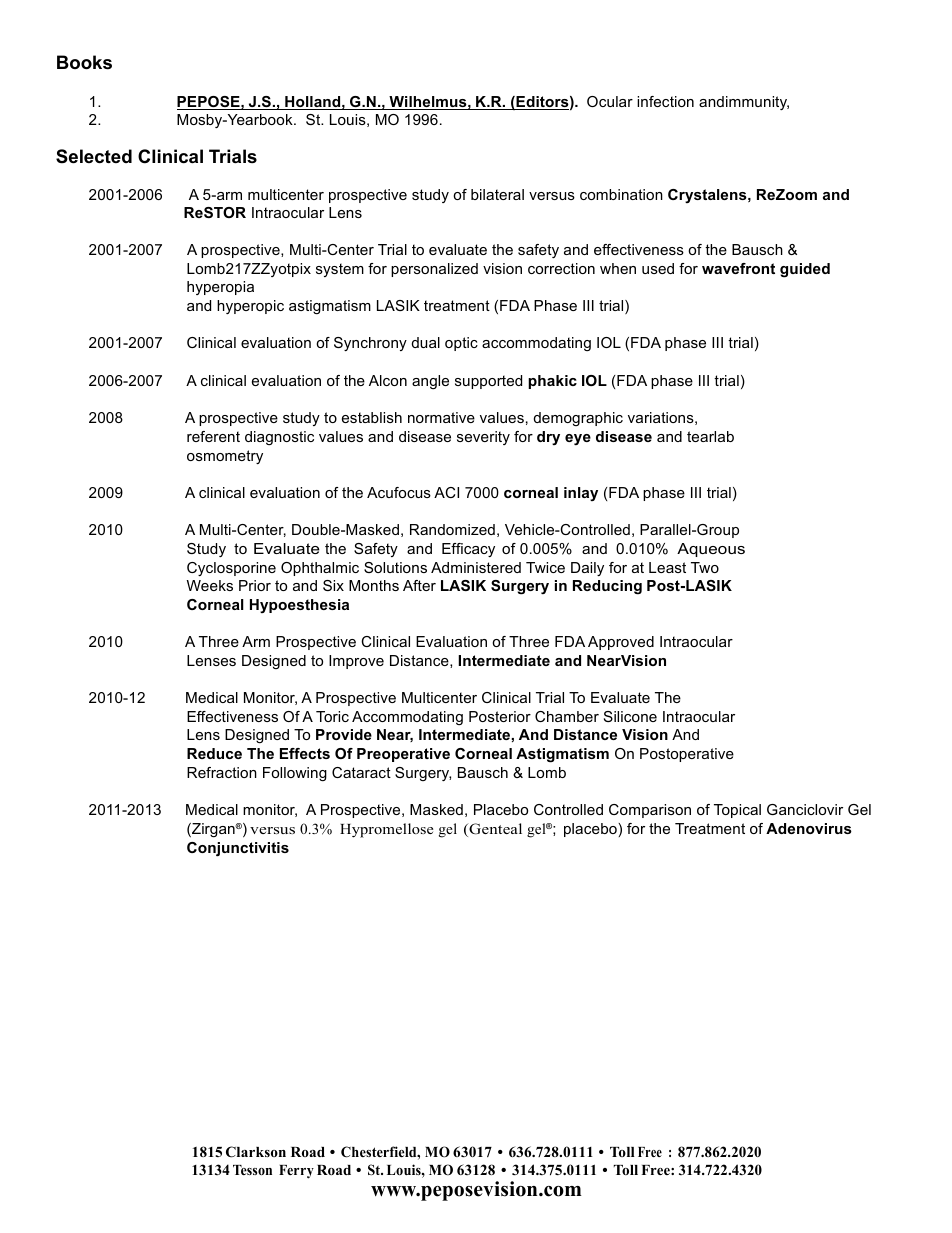 This screenshot has height=1233, width=952. What do you see at coordinates (665, 101) in the screenshot?
I see `infection` at bounding box center [665, 101].
